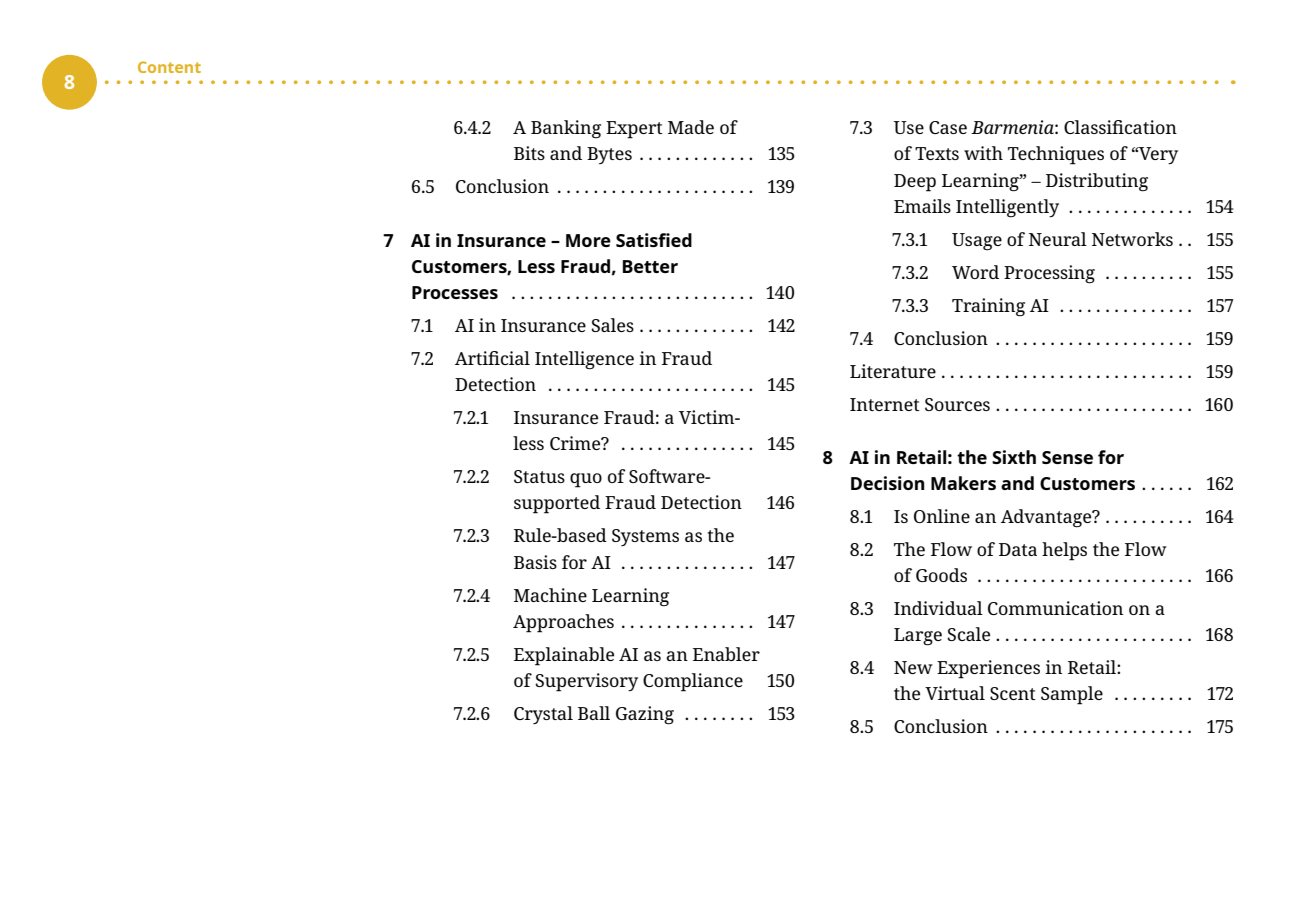  I want to click on Case, so click(948, 127).
